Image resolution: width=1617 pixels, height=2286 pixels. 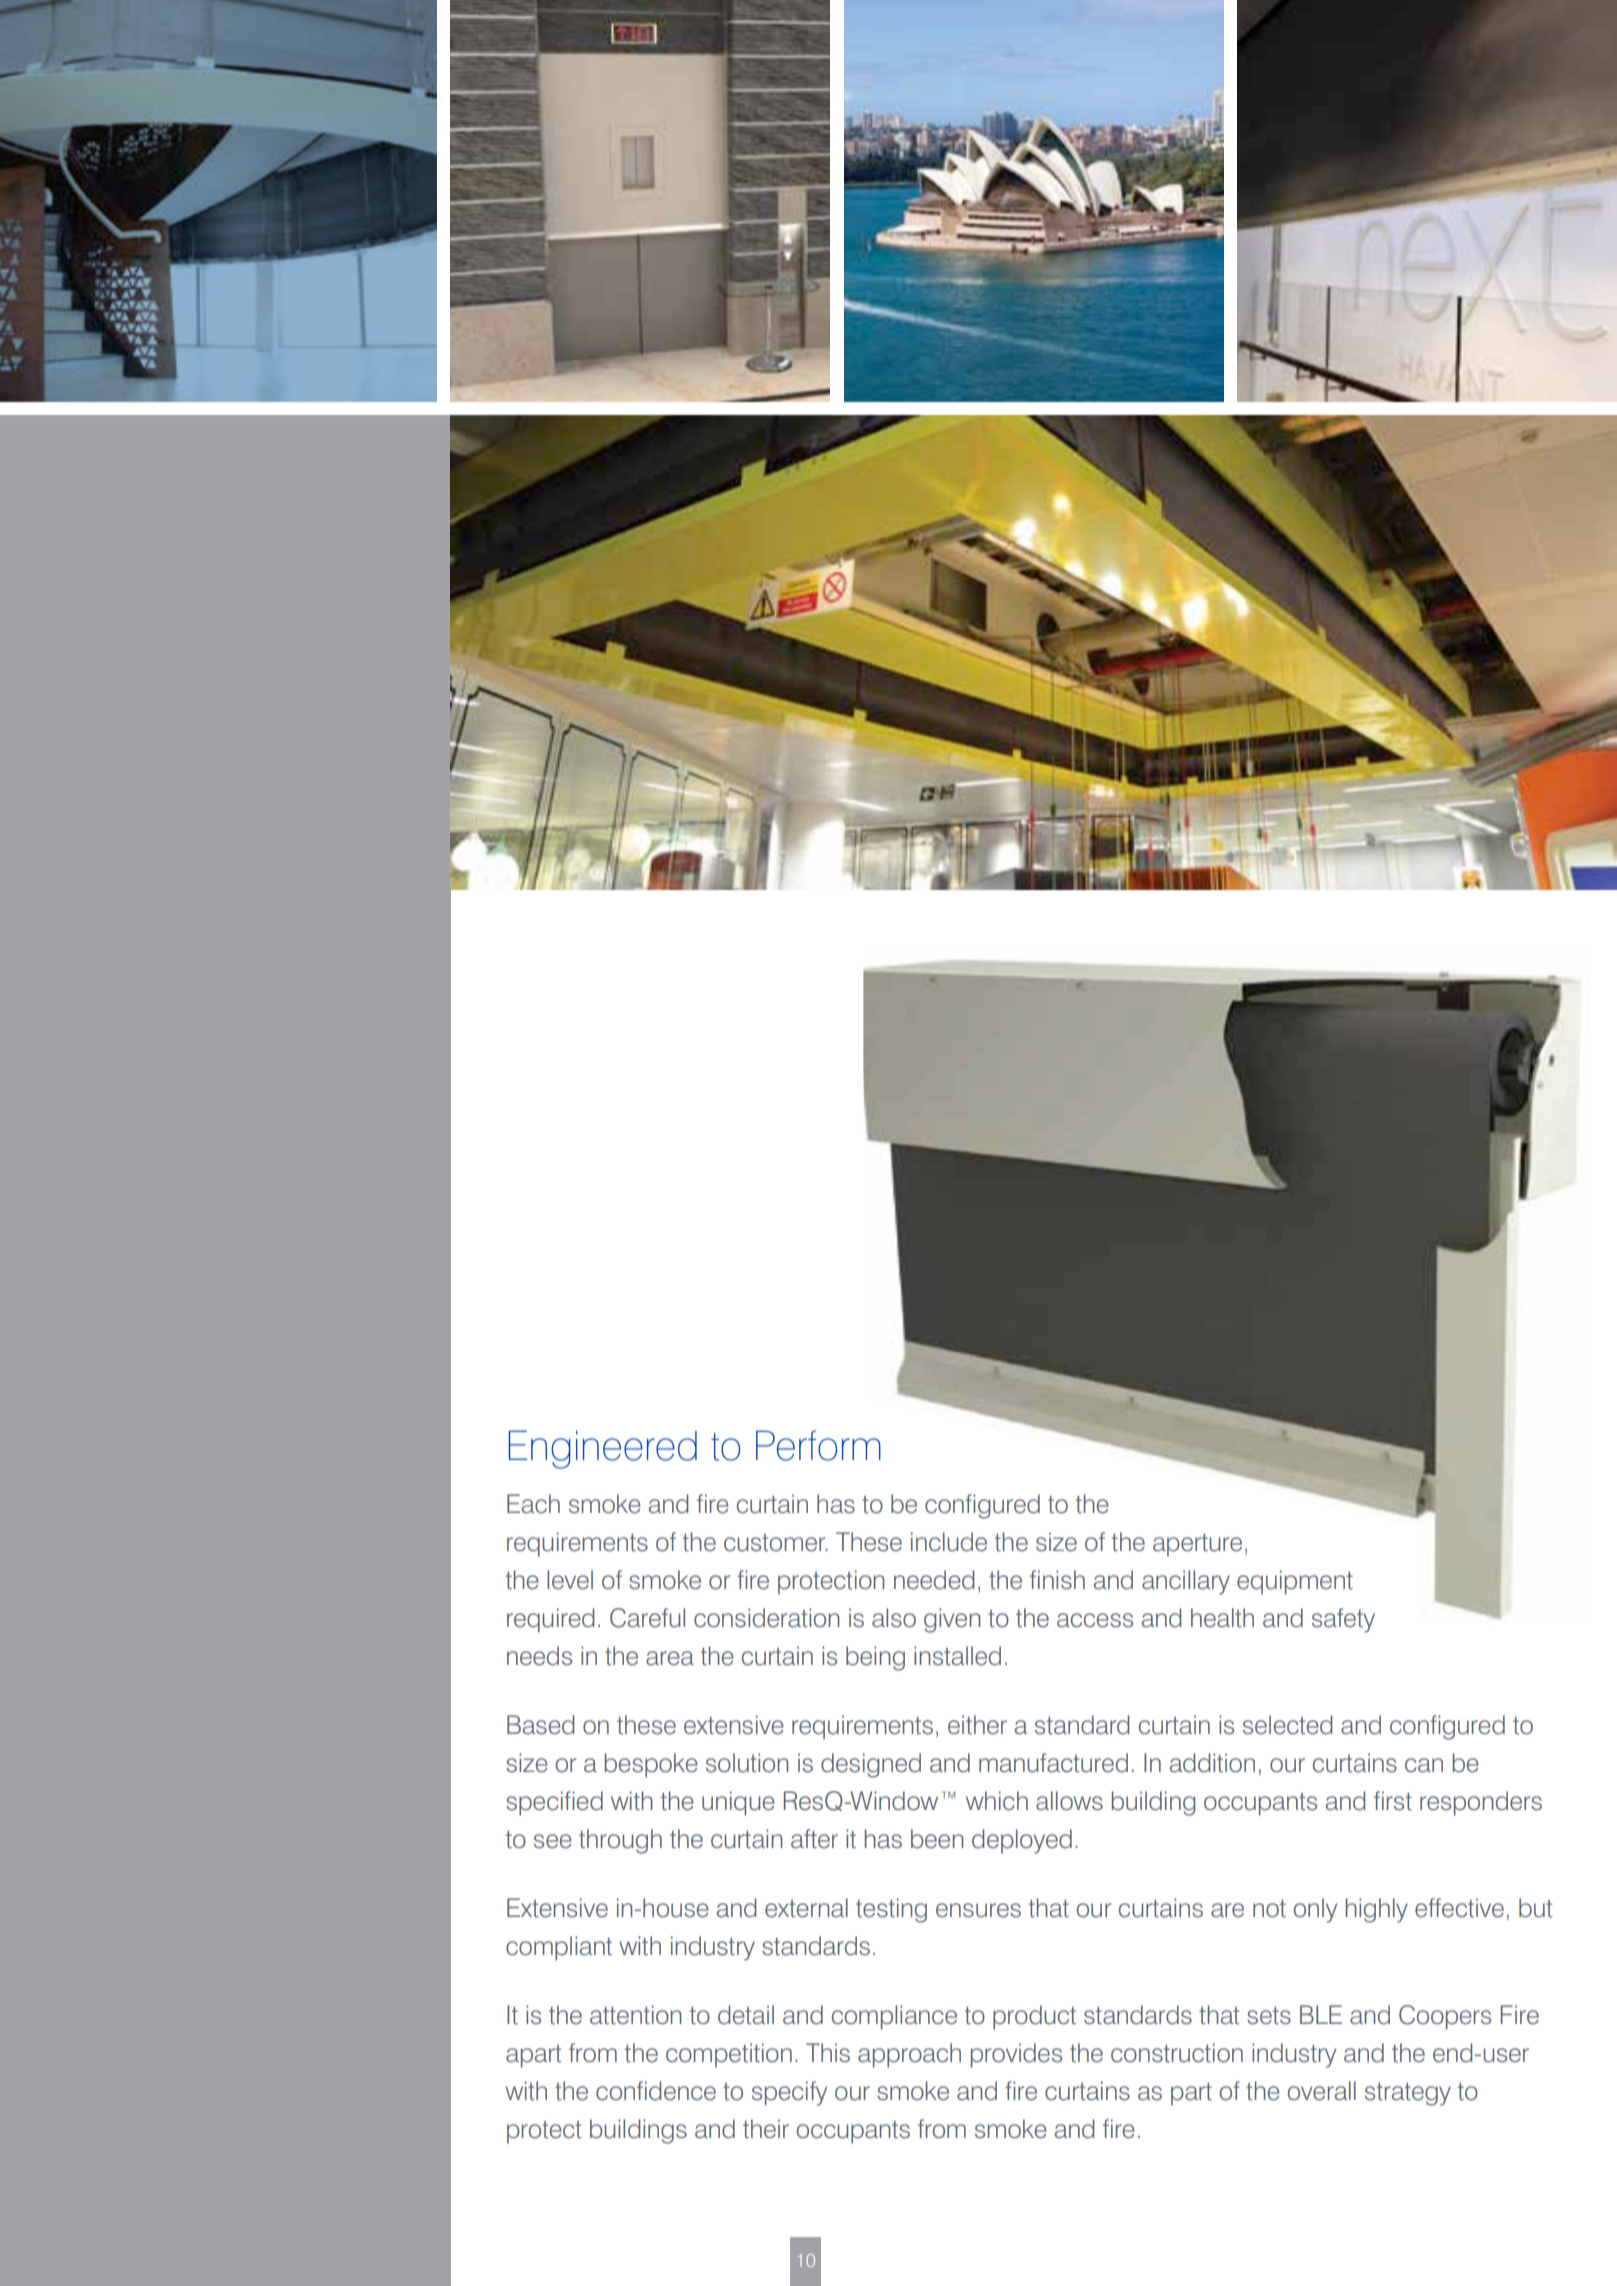 What do you see at coordinates (1376, 1910) in the screenshot?
I see `highly` at bounding box center [1376, 1910].
